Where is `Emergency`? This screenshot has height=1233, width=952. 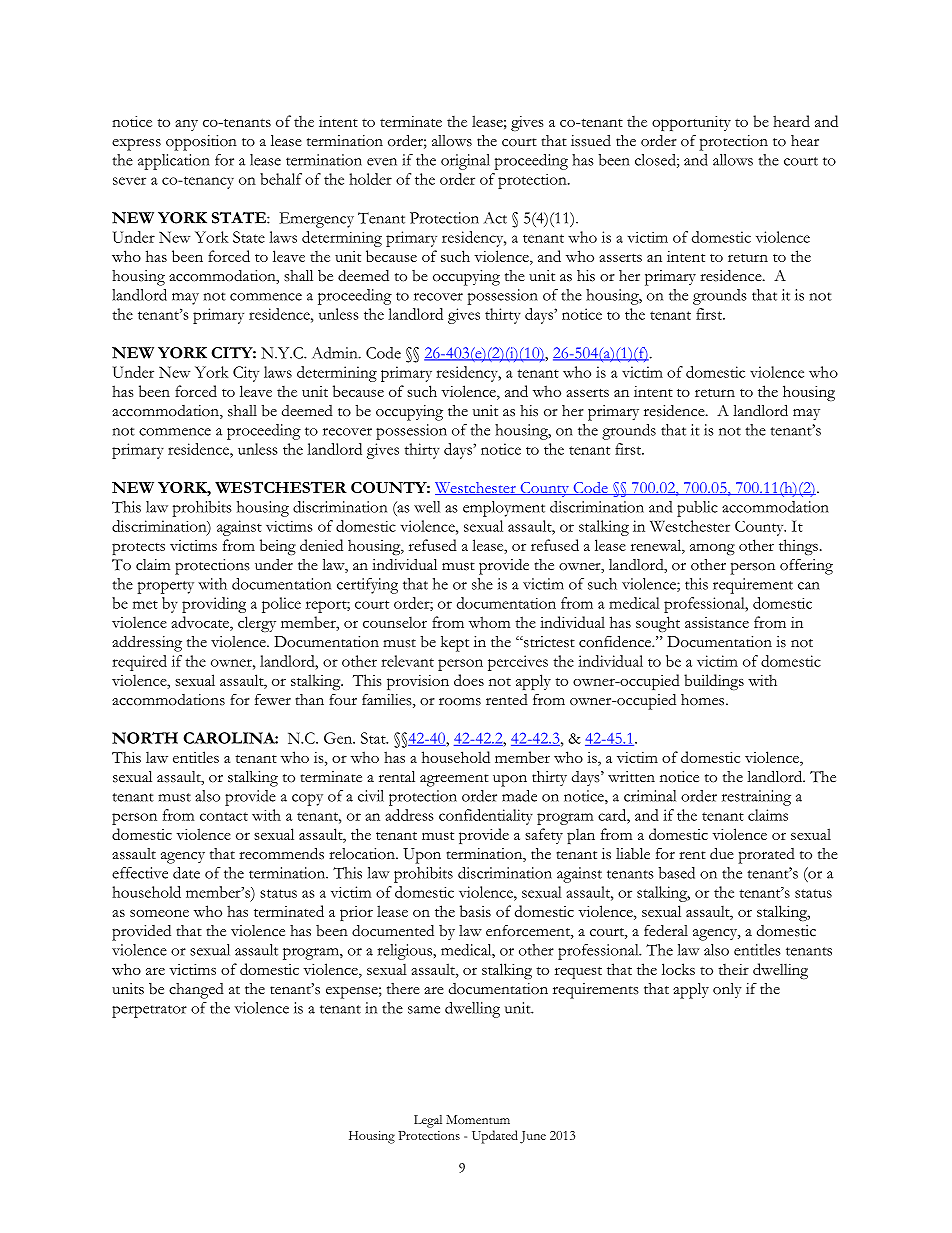
Emergency is located at coordinates (316, 220).
